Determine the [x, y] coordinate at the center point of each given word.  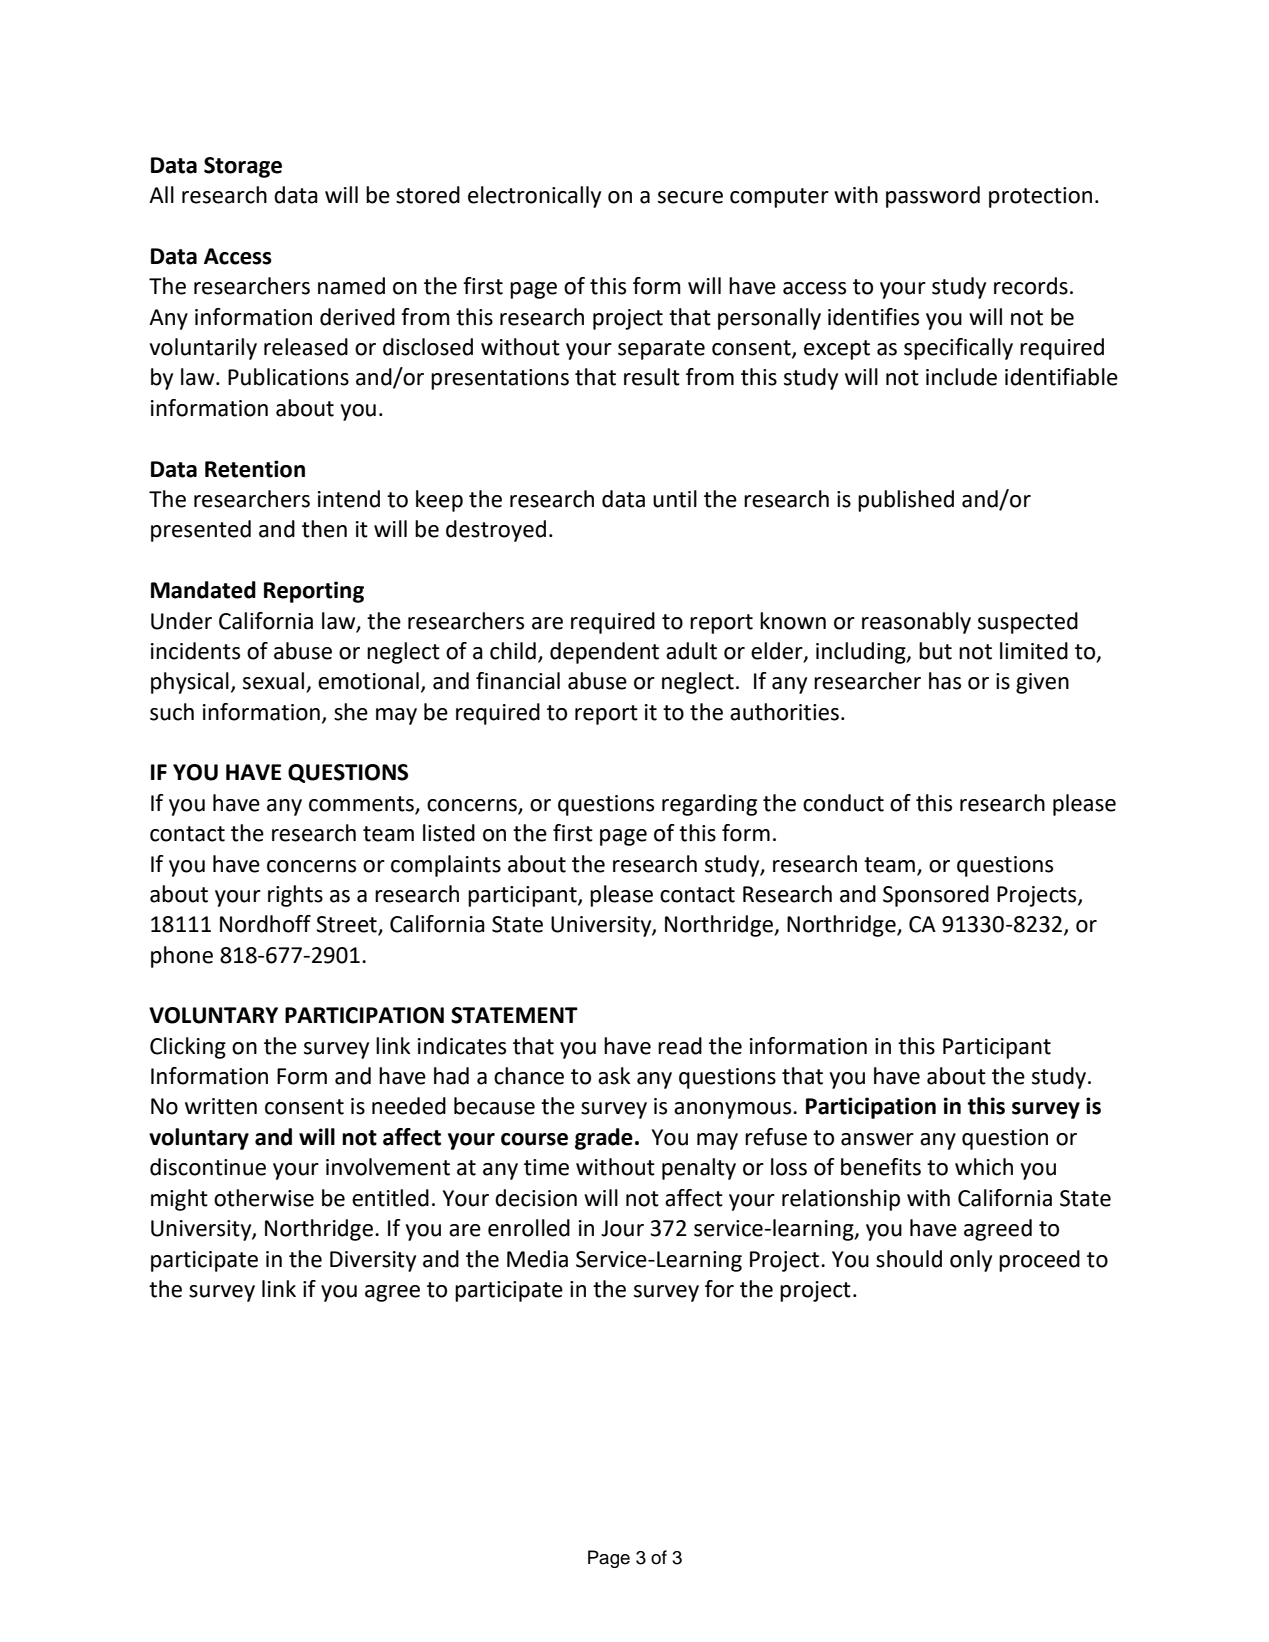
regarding [709, 805]
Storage [243, 167]
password [933, 197]
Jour [622, 1228]
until [675, 499]
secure [690, 197]
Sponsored [936, 896]
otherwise [264, 1198]
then [324, 529]
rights [295, 896]
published [906, 501]
